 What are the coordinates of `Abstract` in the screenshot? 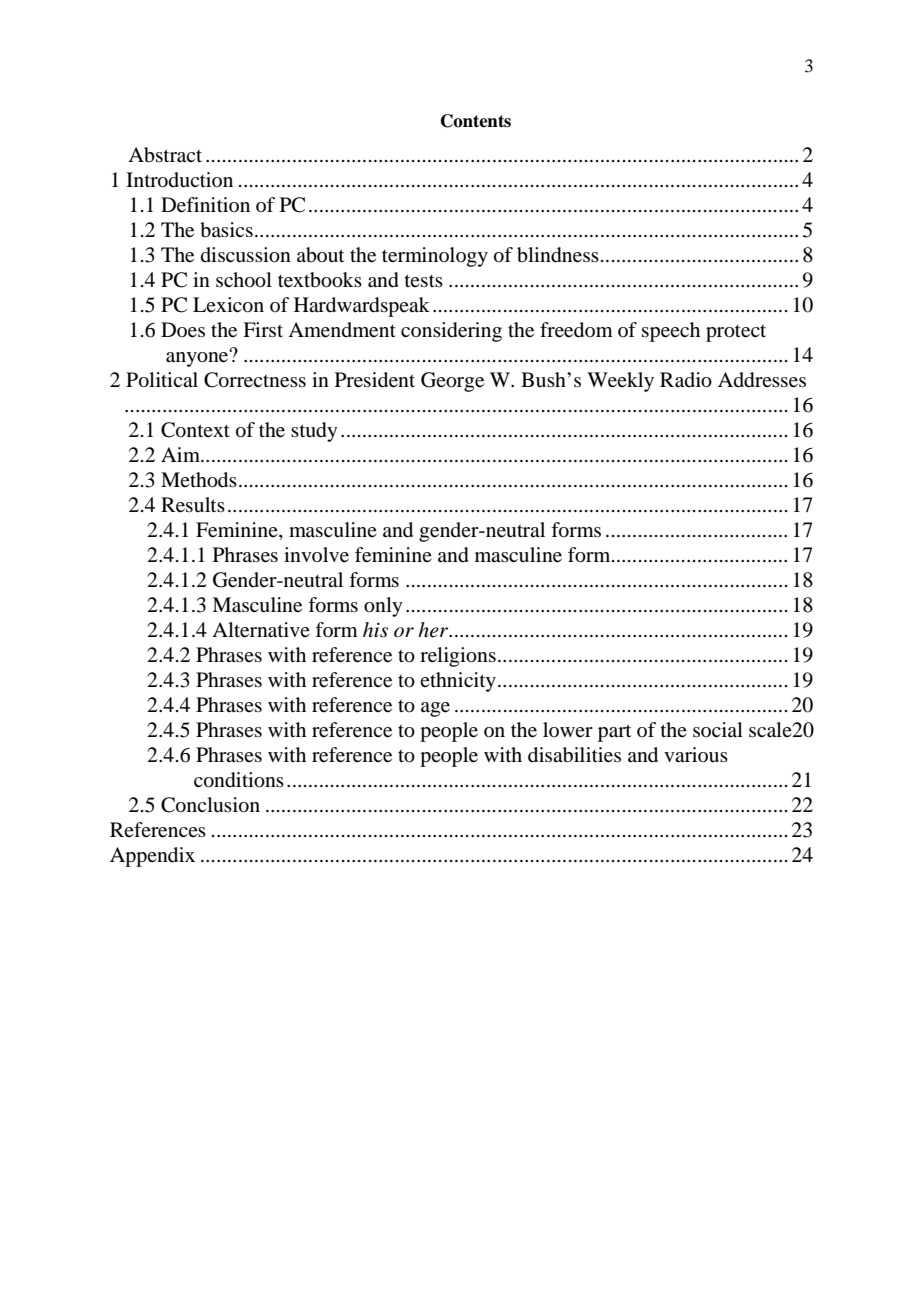 It's located at (165, 155).
